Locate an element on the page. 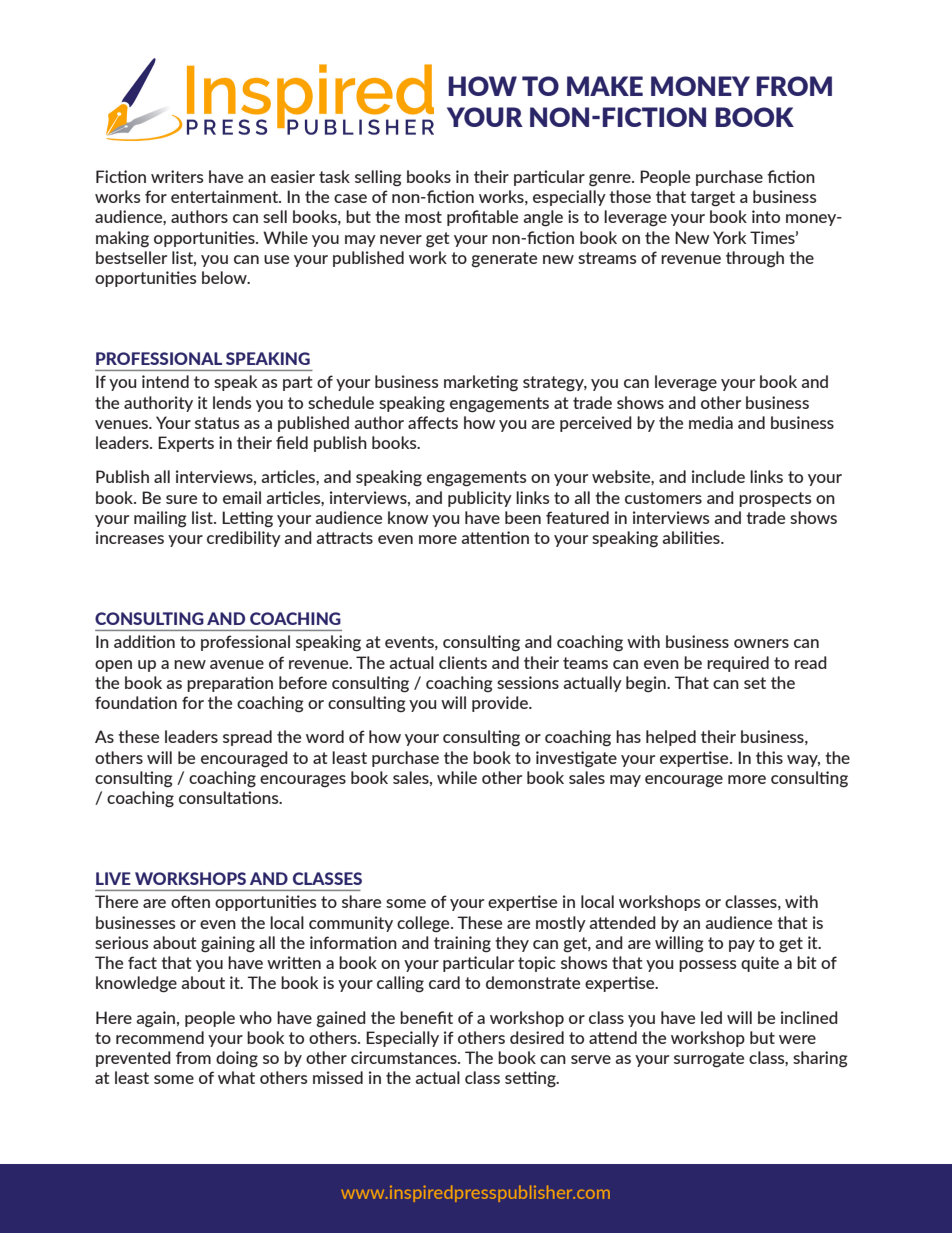 This document has width=952, height=1233. affects is located at coordinates (433, 422).
